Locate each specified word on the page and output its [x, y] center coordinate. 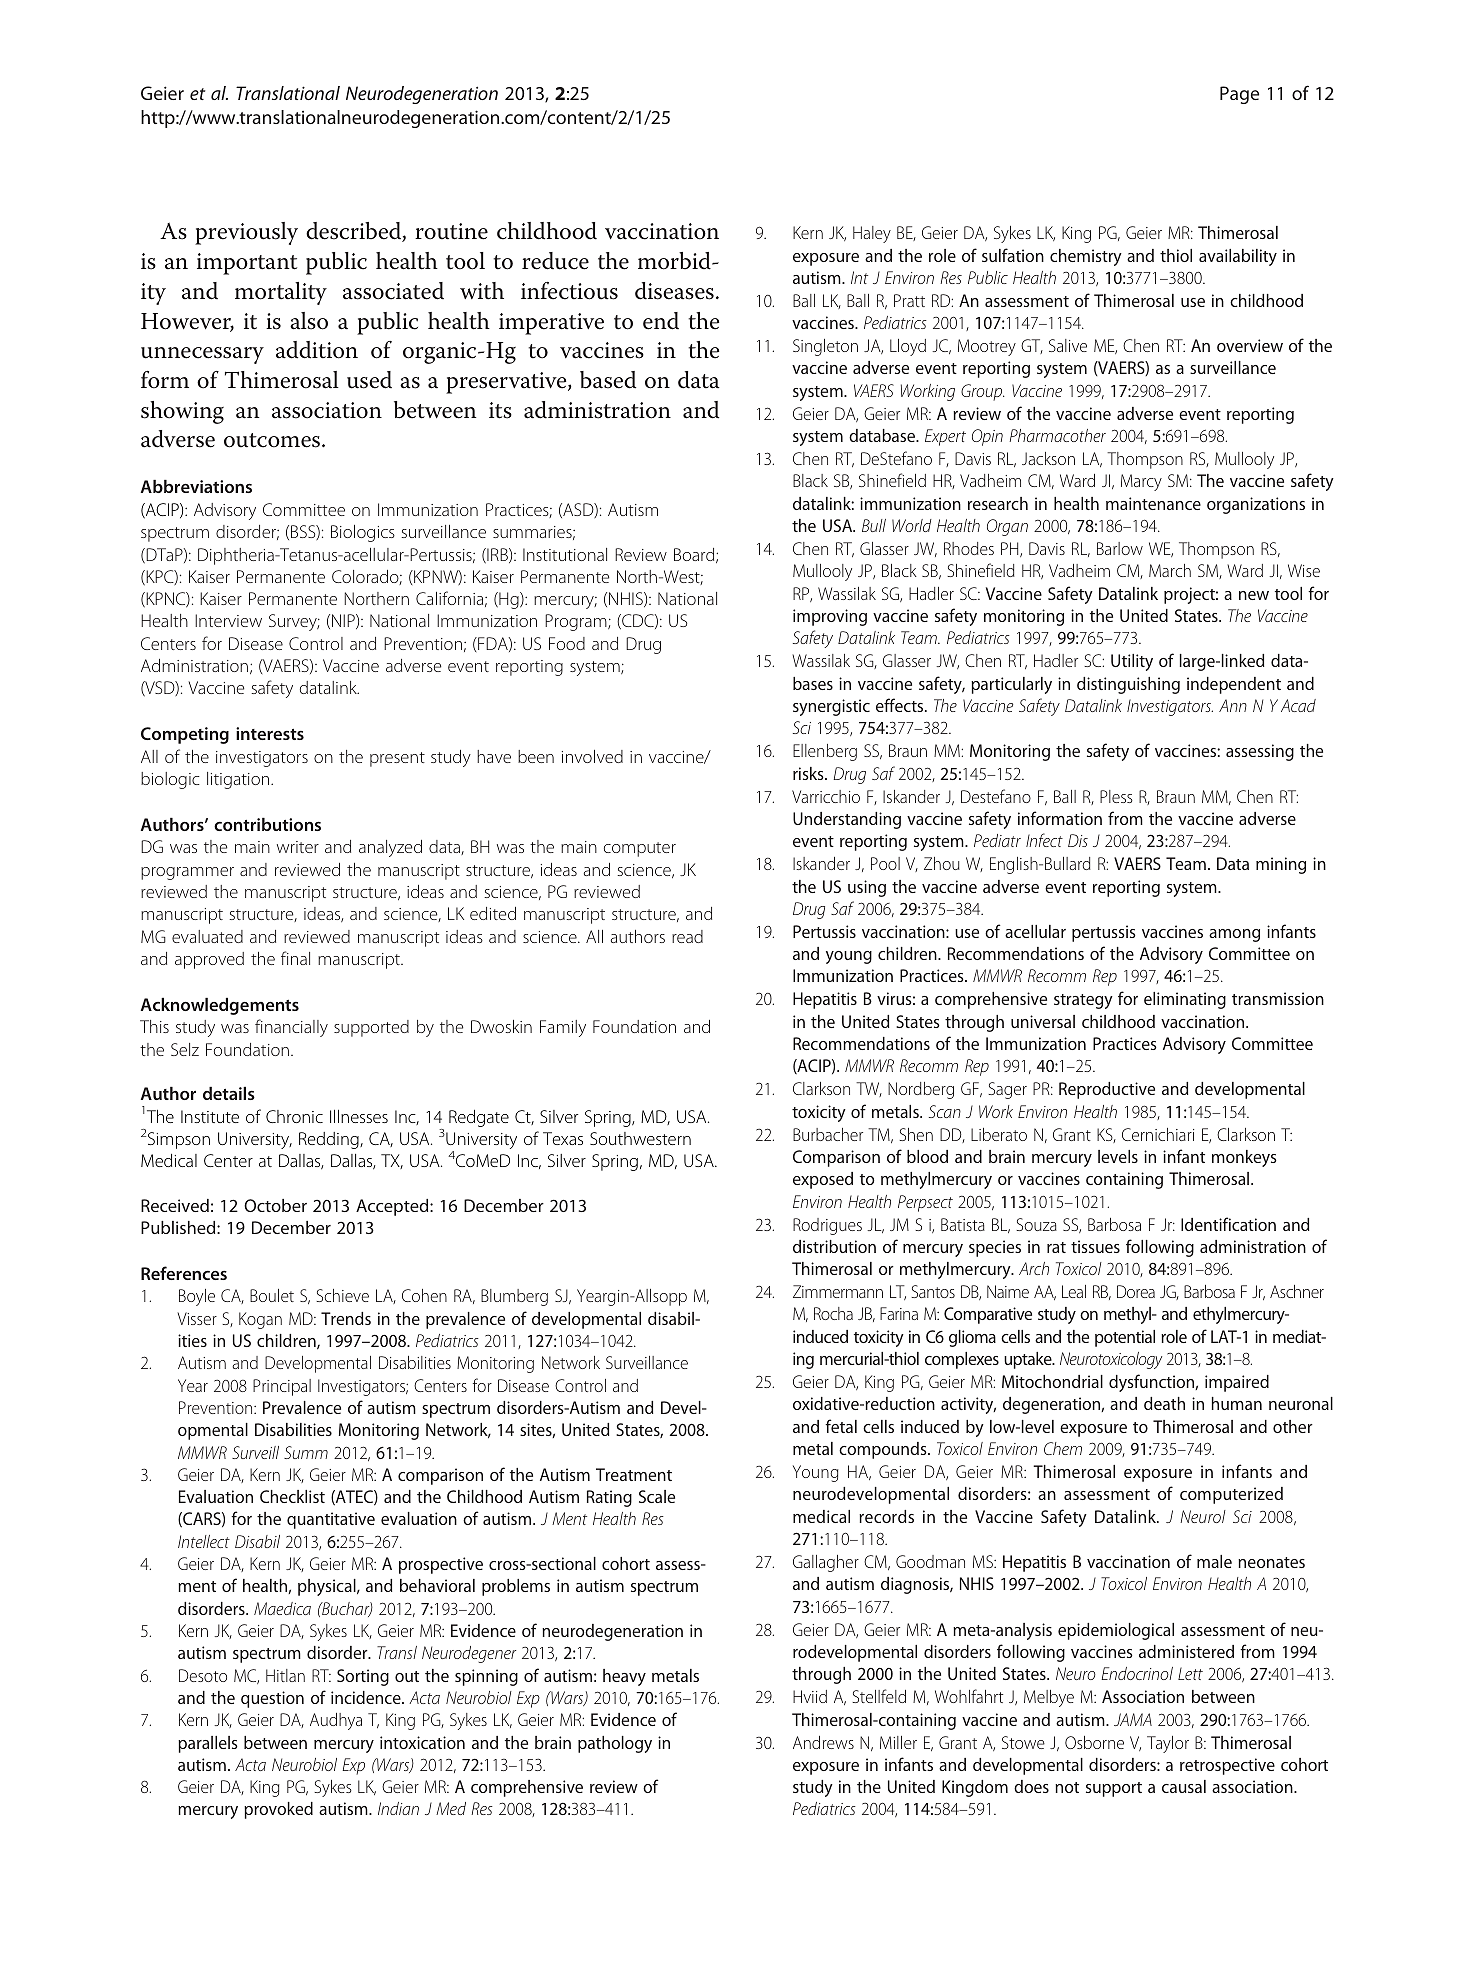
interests [270, 733]
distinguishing [1128, 685]
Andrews [823, 1742]
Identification [1228, 1224]
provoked [278, 1810]
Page [1239, 95]
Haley [872, 234]
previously [246, 233]
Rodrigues [827, 1226]
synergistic [831, 707]
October [275, 1205]
